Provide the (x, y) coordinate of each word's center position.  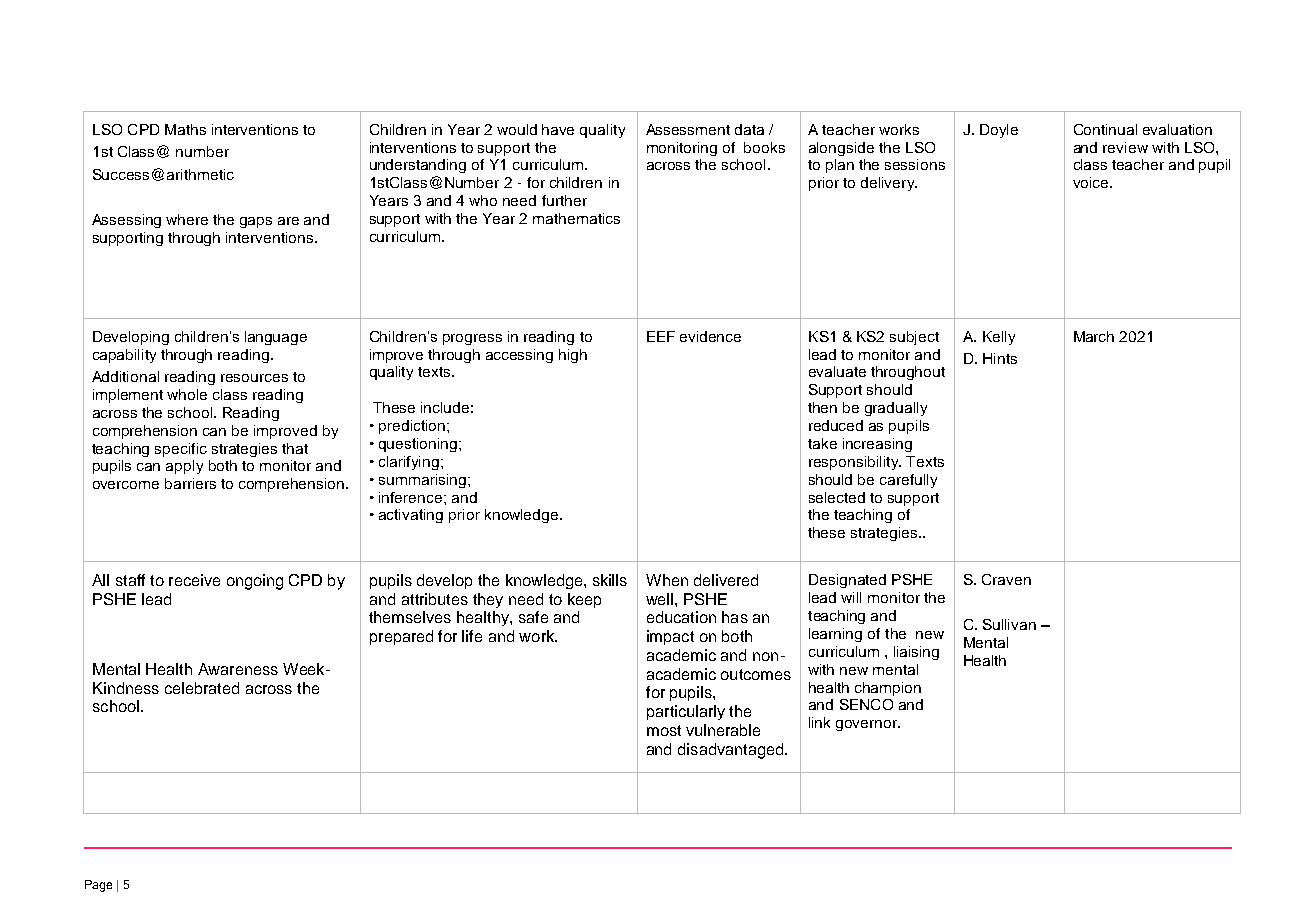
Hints (1000, 358)
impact (670, 637)
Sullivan (1009, 624)
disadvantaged (732, 751)
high (573, 356)
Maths (185, 129)
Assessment (688, 129)
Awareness (238, 669)
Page (98, 886)
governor (868, 725)
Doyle (999, 131)
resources (254, 378)
